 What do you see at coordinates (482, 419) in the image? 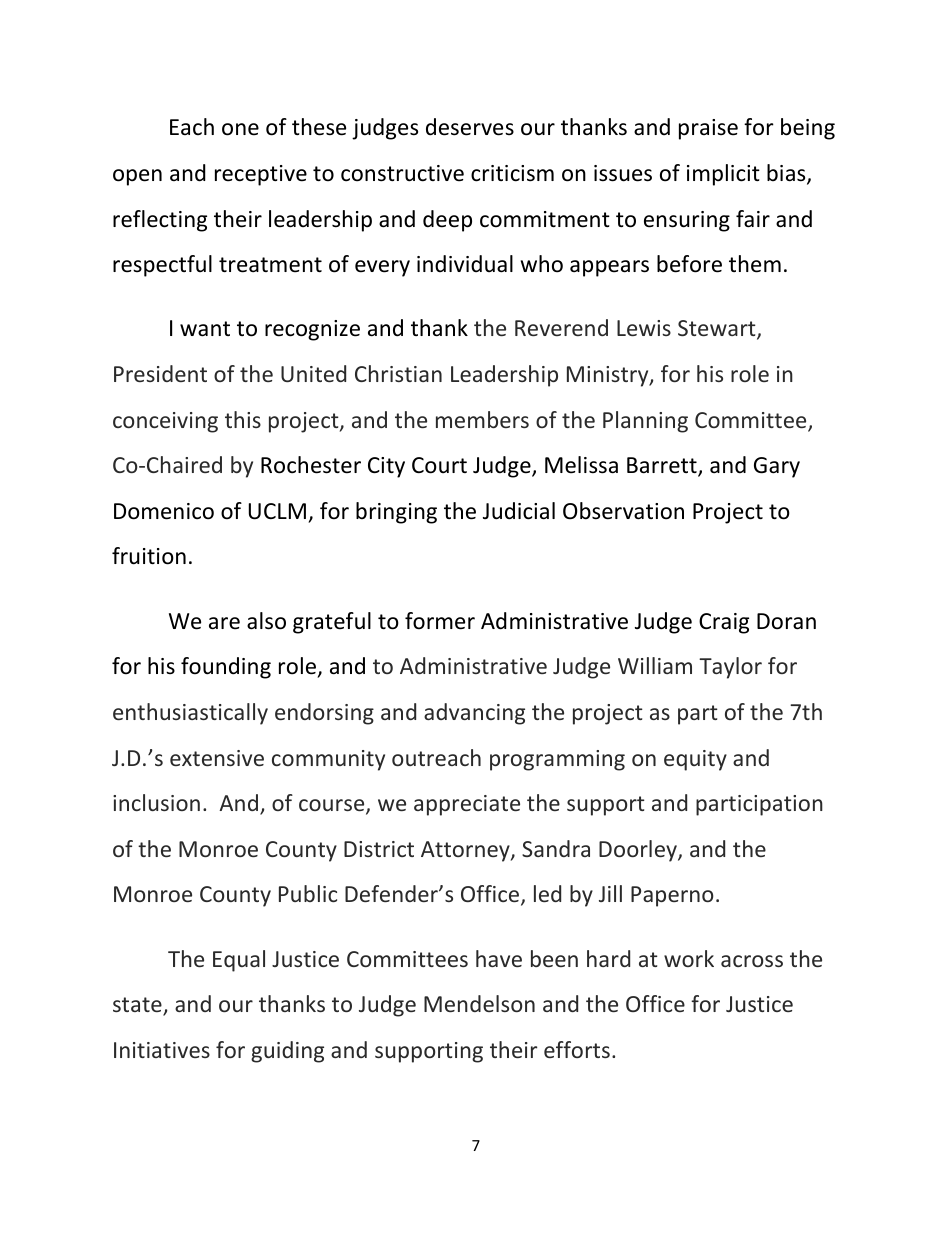
I see `members` at bounding box center [482, 419].
